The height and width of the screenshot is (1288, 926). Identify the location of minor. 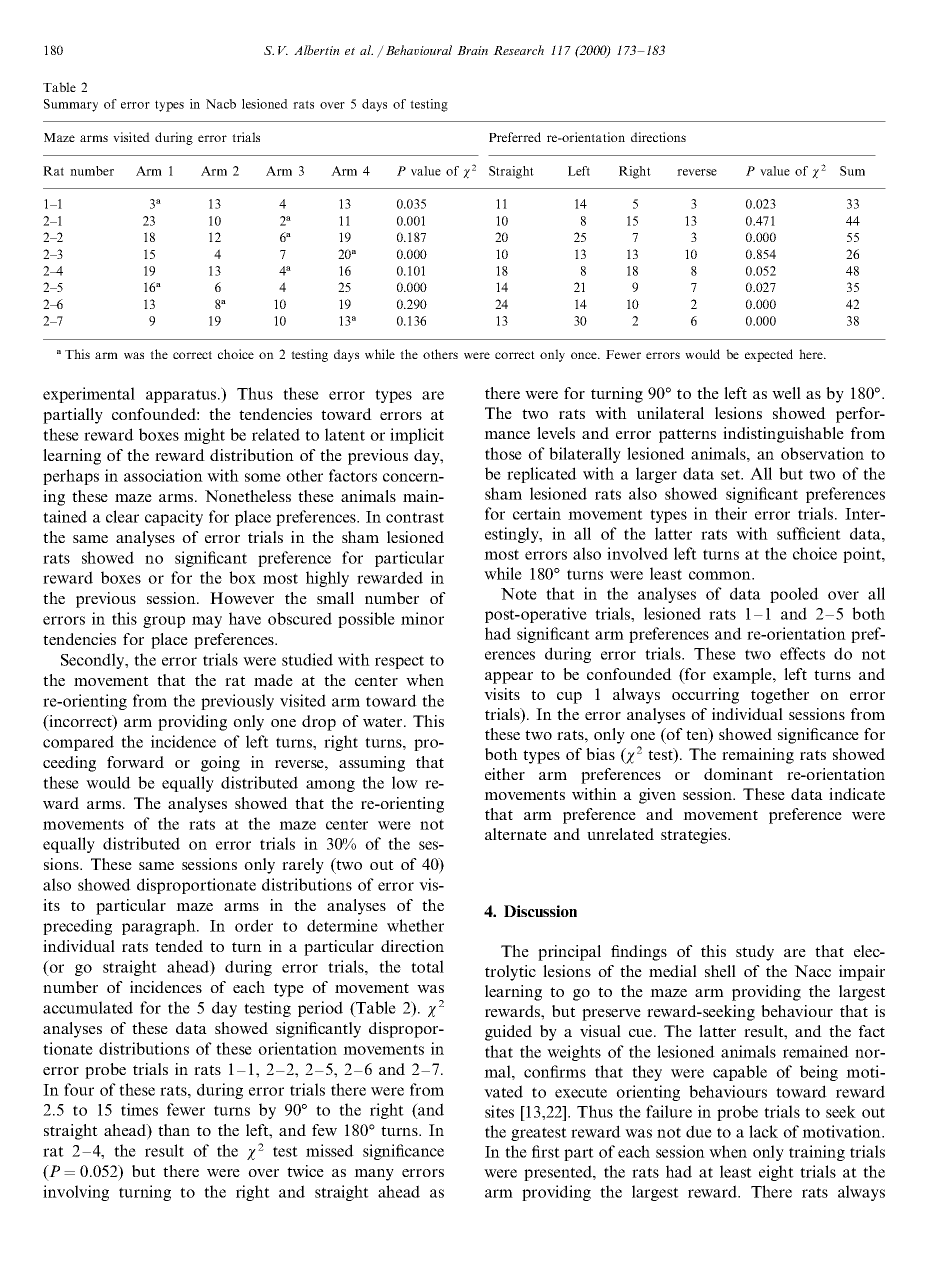
(422, 618).
